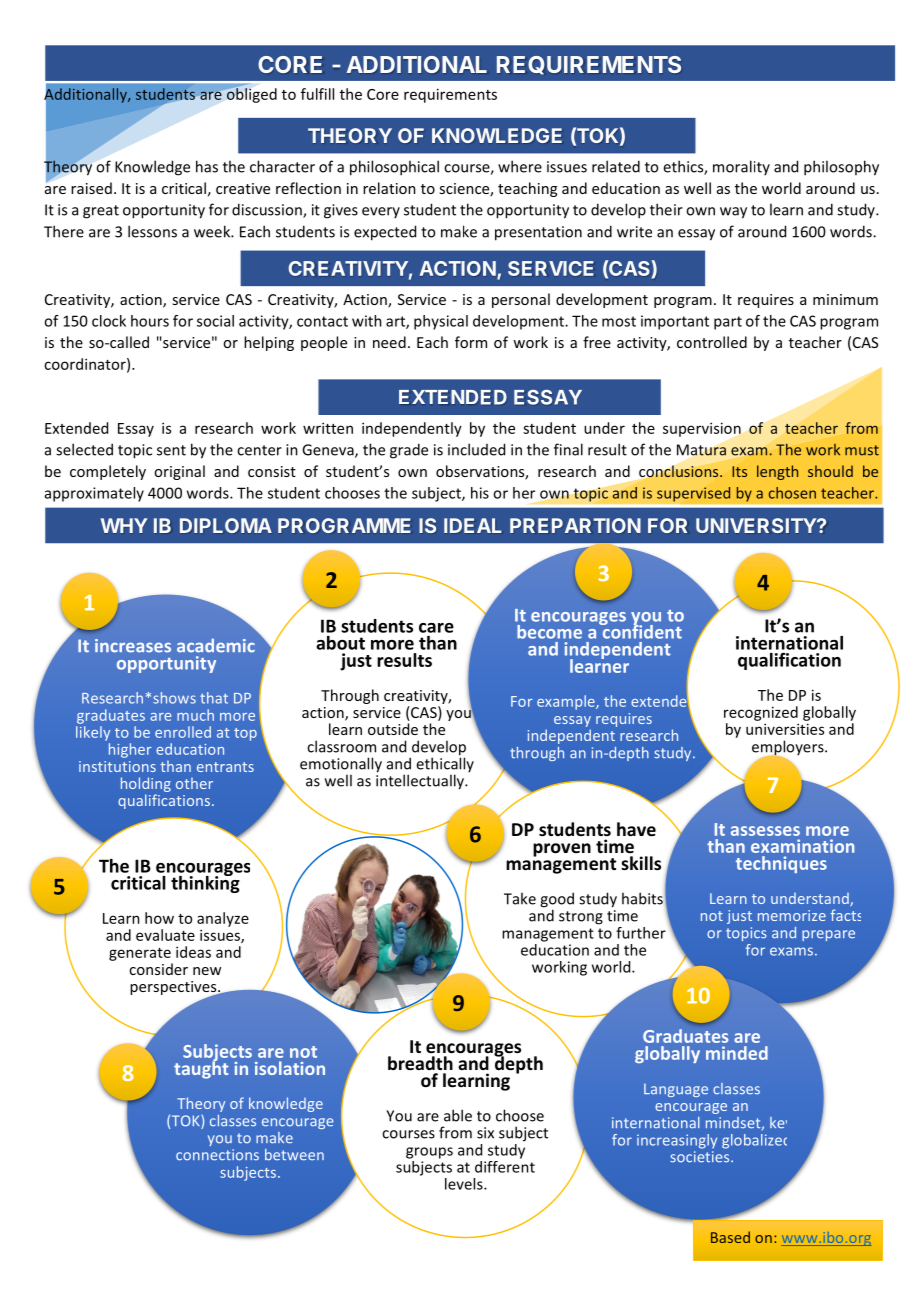  I want to click on morality, so click(741, 167).
